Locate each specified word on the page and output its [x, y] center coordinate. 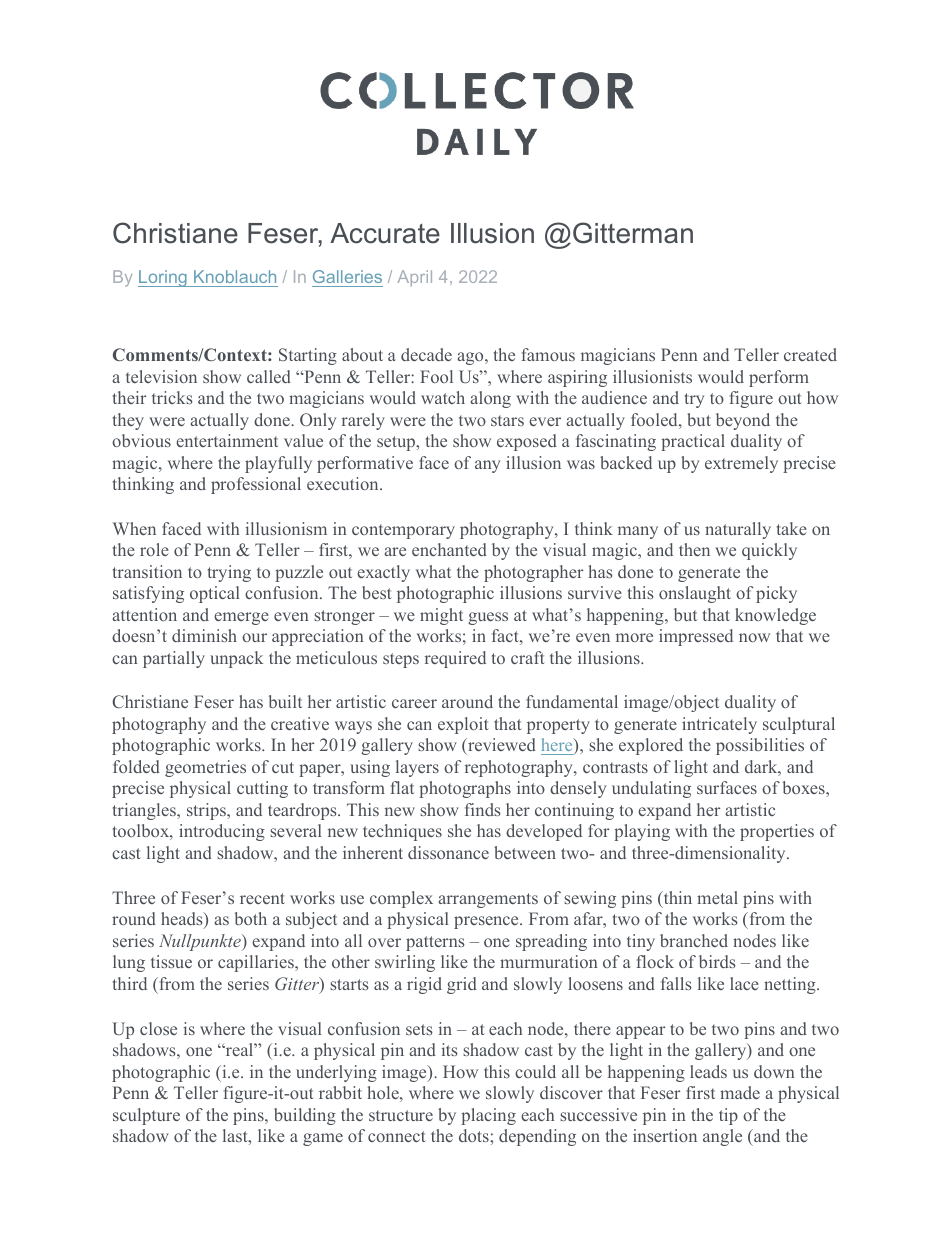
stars [507, 420]
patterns [435, 943]
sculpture [146, 1116]
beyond [743, 421]
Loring [163, 278]
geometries [205, 768]
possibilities [760, 746]
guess [488, 618]
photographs [465, 789]
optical [215, 594]
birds [717, 961]
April [415, 278]
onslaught [695, 594]
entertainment [227, 440]
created [810, 354]
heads [183, 920]
